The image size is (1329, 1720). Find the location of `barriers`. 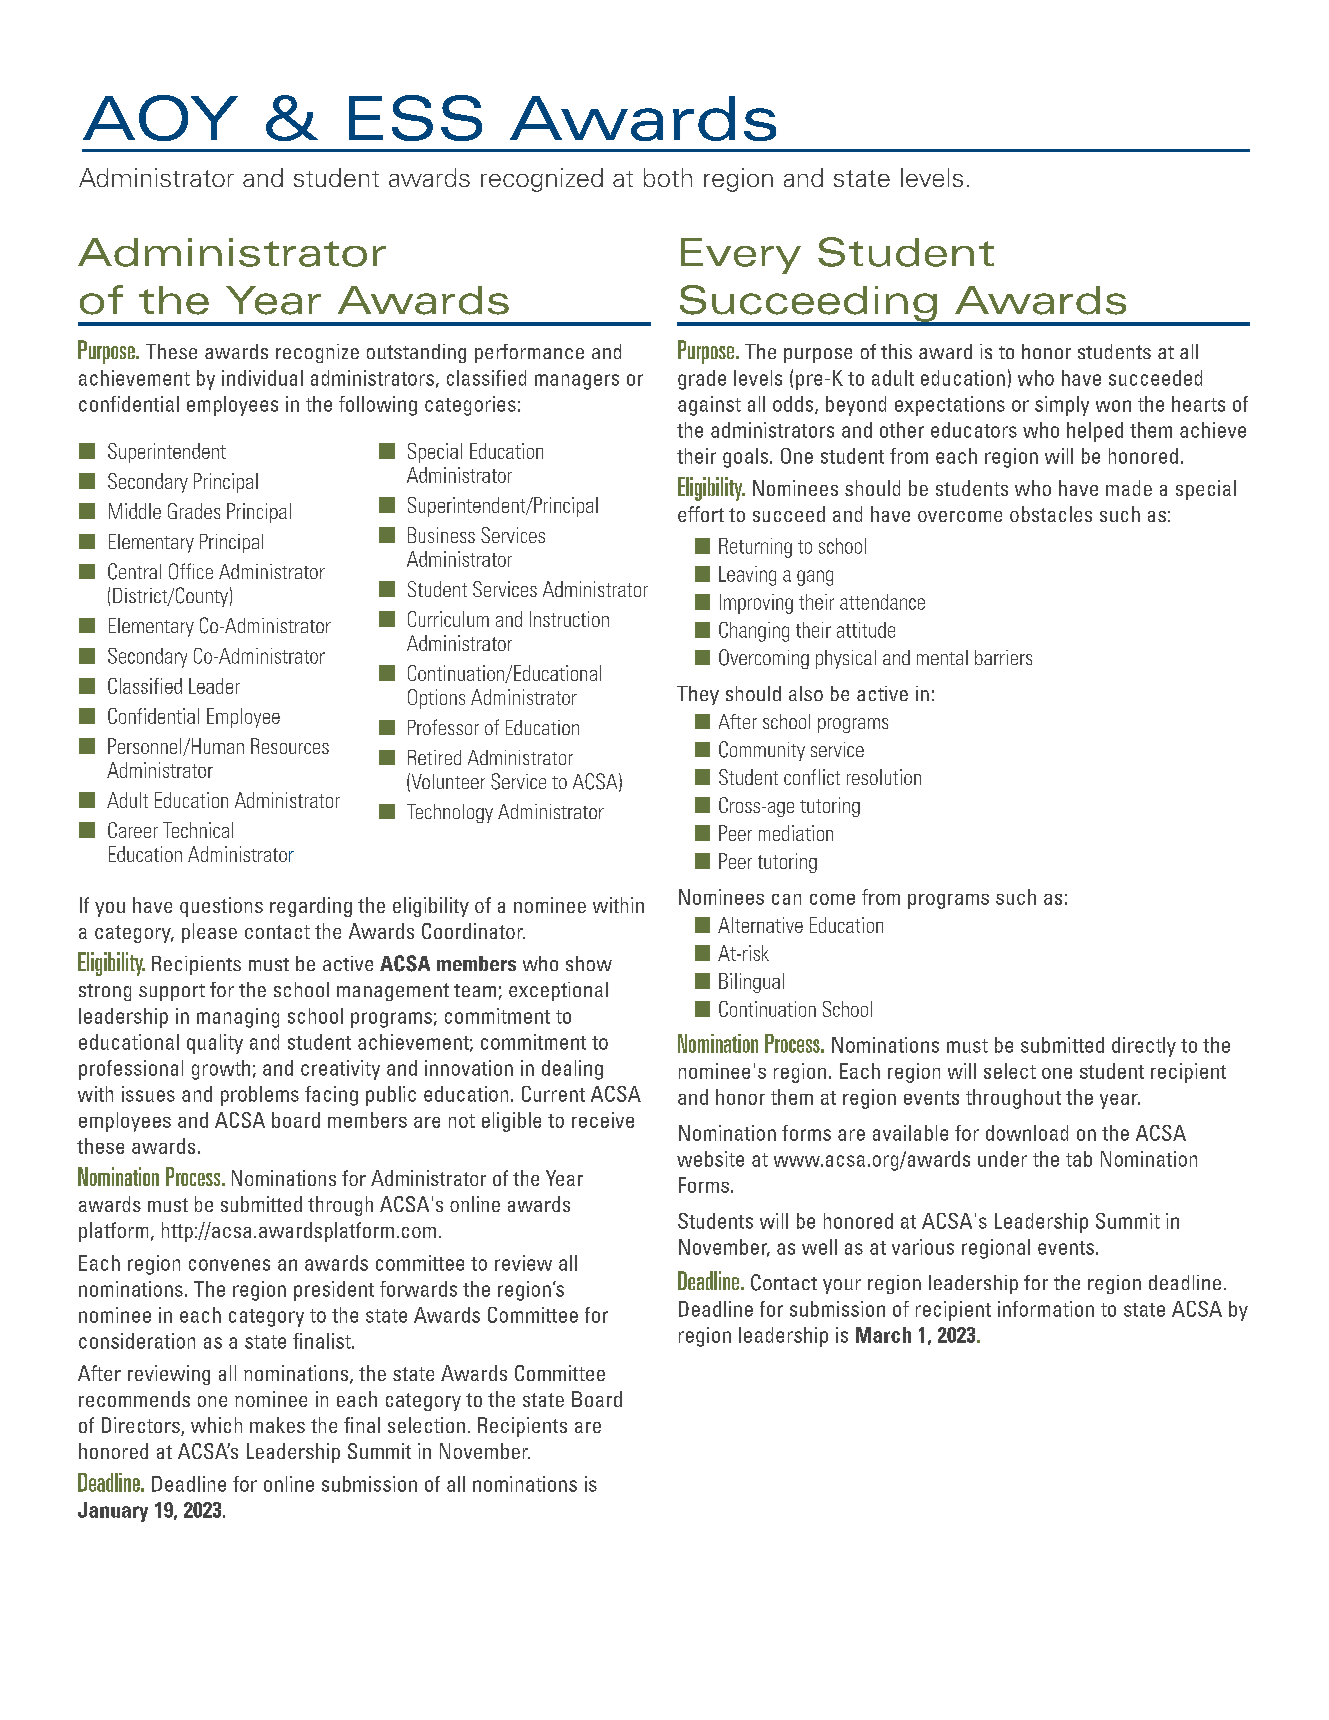

barriers is located at coordinates (1003, 657).
